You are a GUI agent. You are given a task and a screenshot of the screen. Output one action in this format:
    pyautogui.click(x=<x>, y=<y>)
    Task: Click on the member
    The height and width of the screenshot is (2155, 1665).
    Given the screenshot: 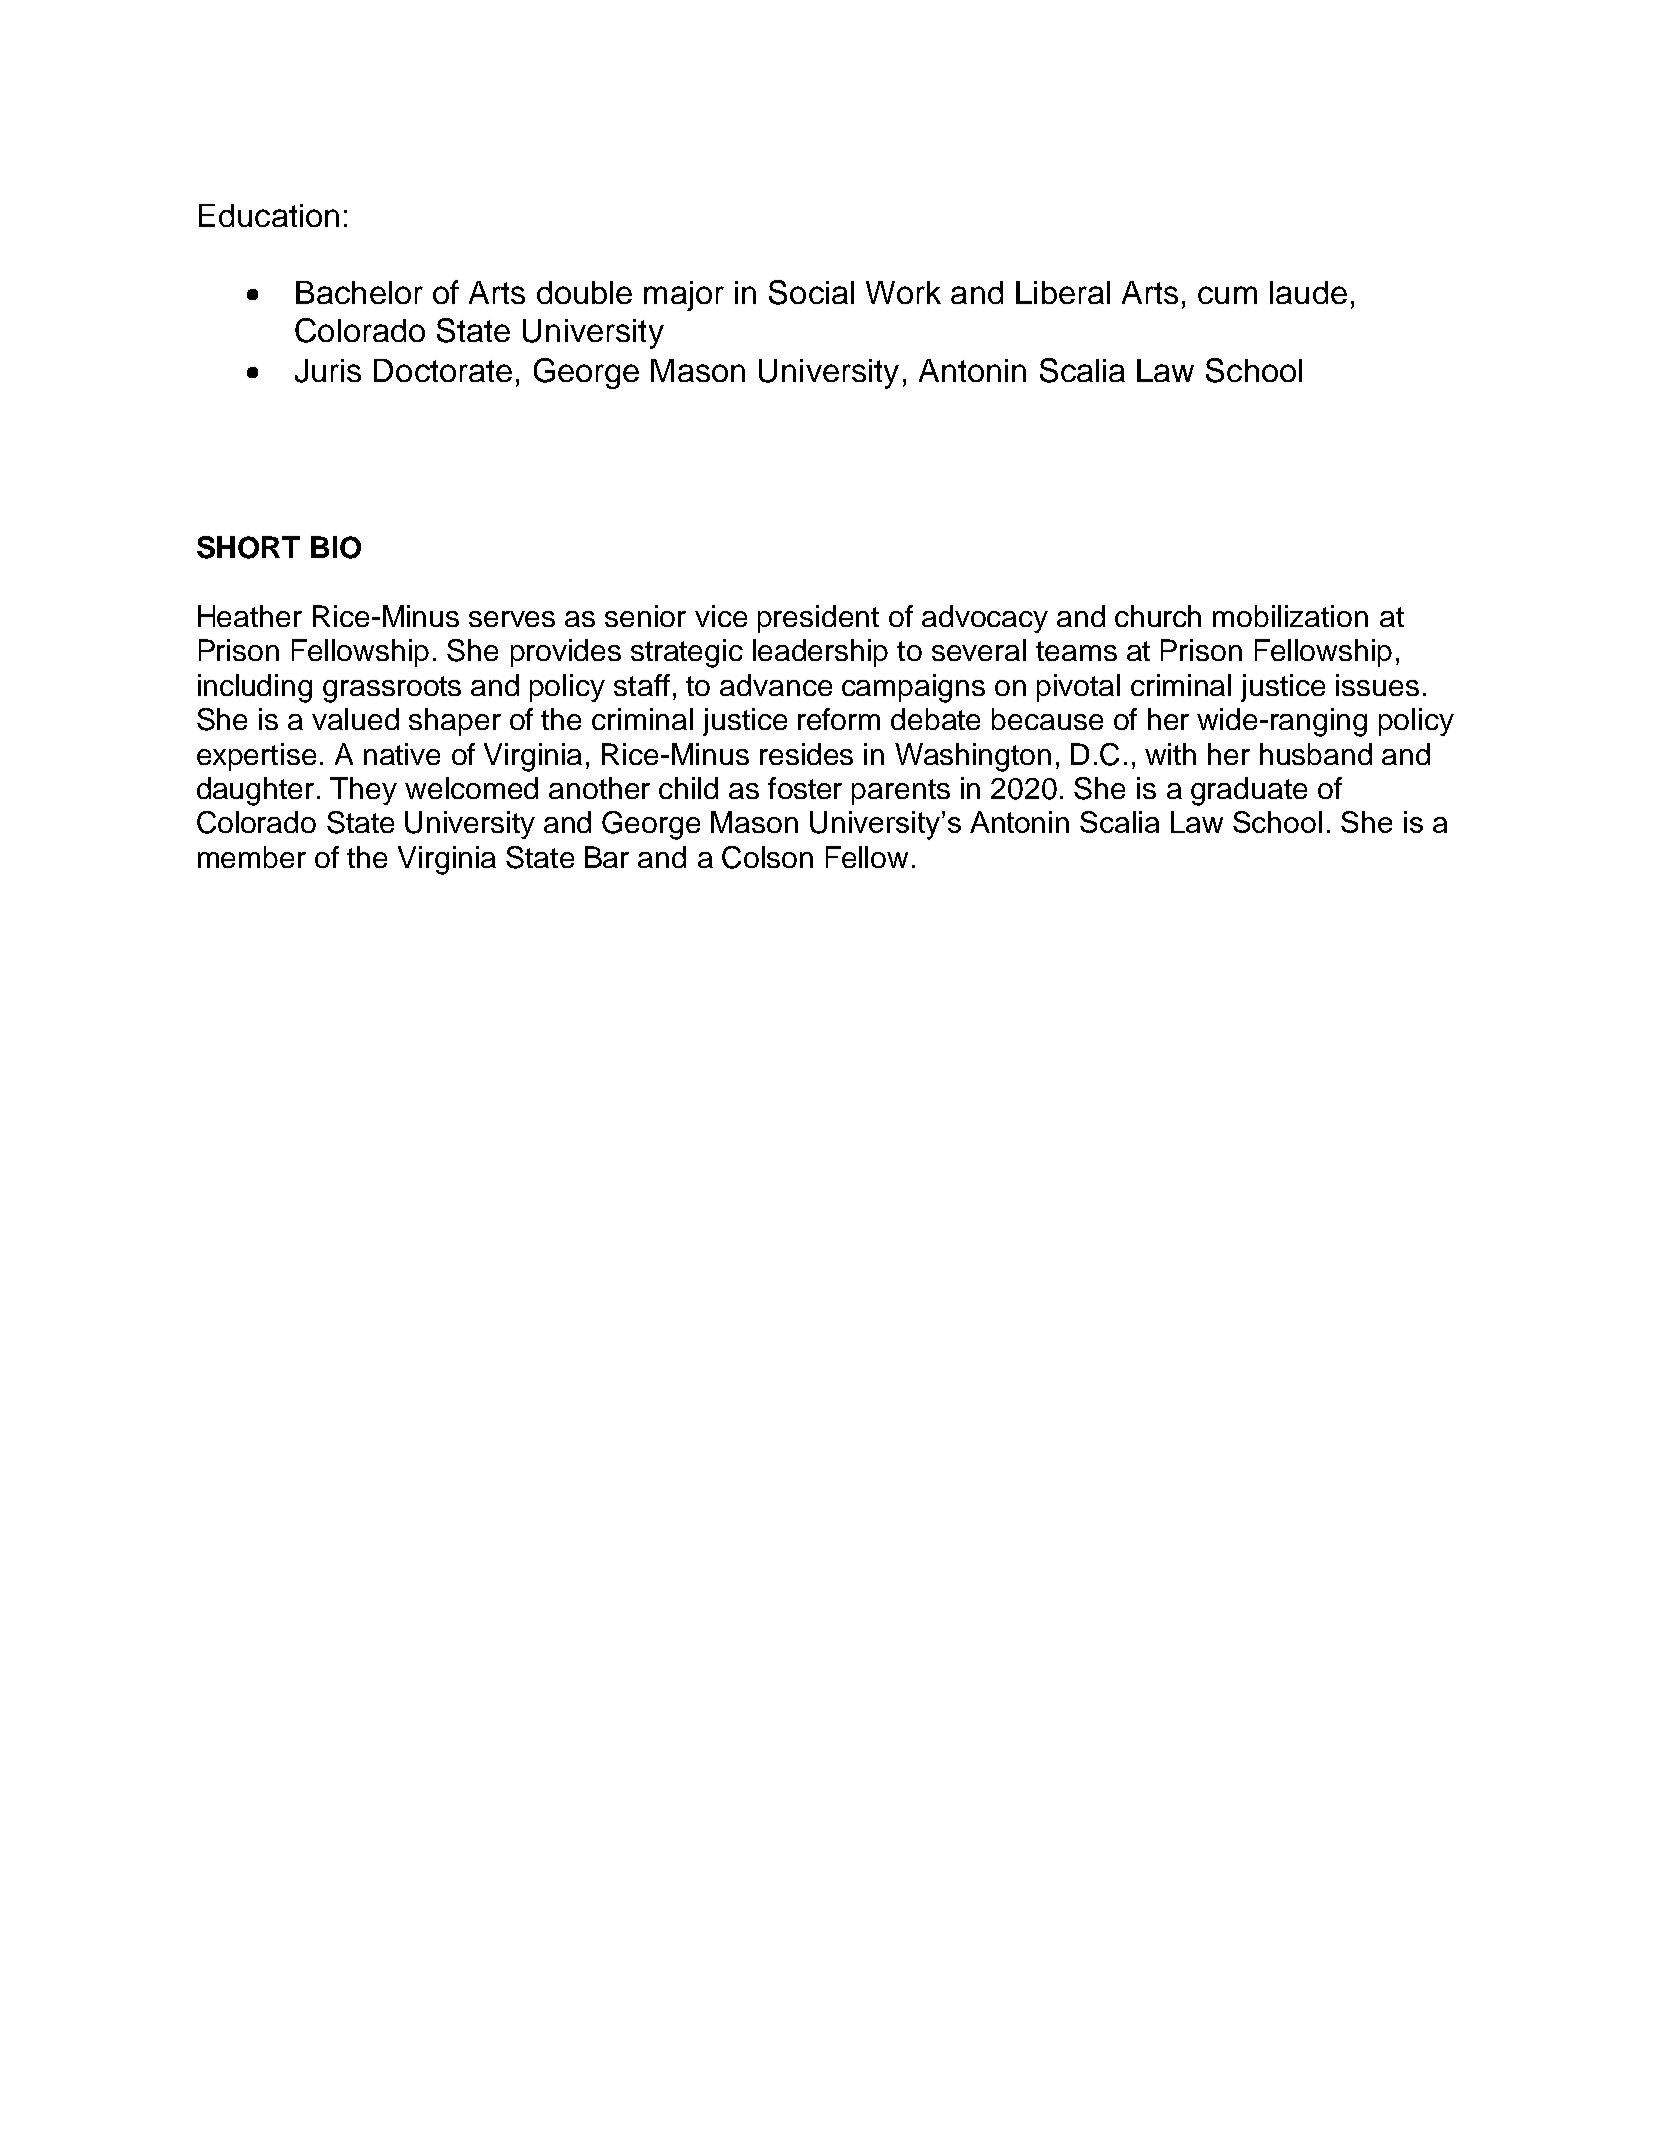 What is the action you would take?
    pyautogui.click(x=252, y=857)
